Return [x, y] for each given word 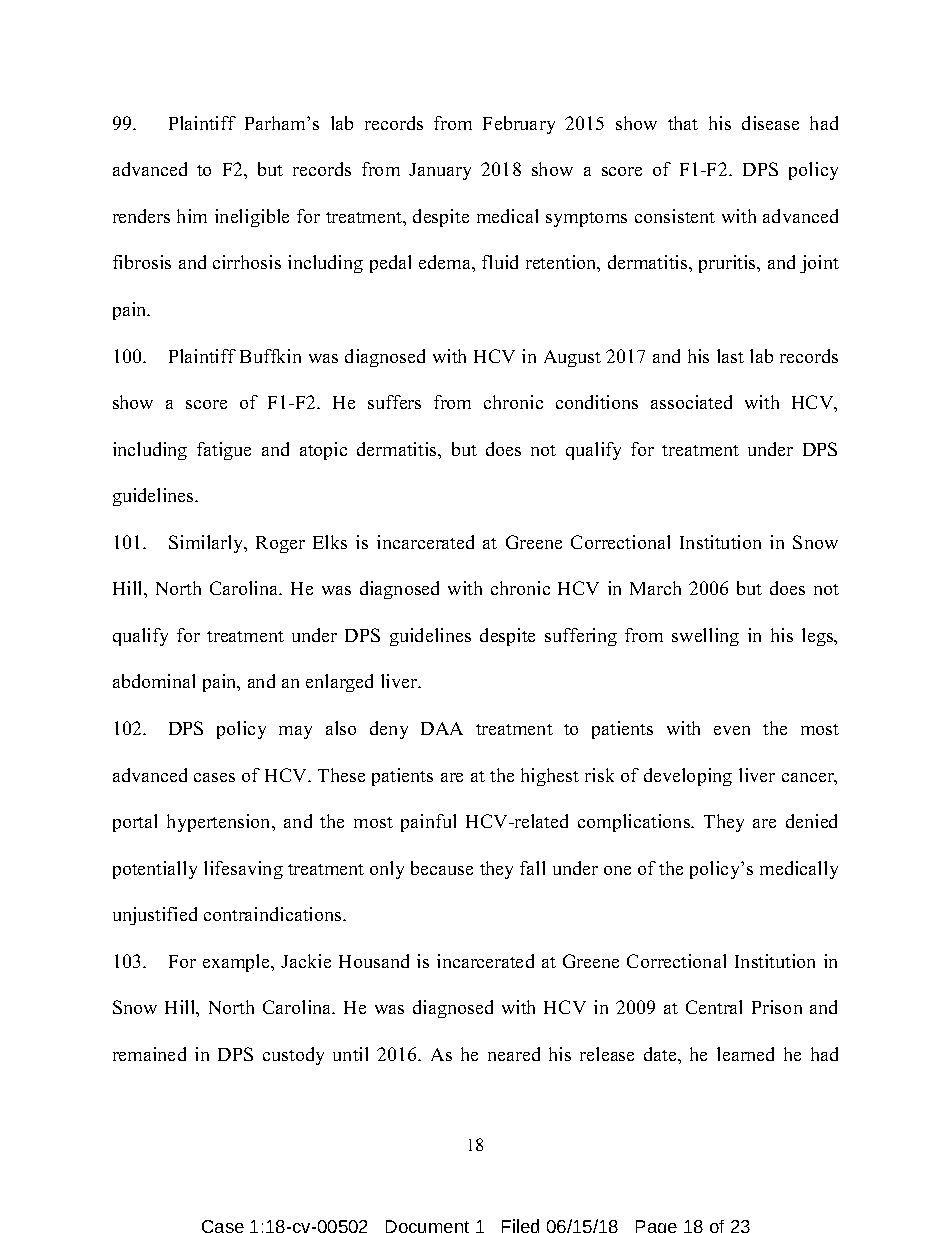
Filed [520, 1226]
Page [656, 1226]
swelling [705, 637]
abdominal [154, 681]
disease [770, 123]
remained [149, 1054]
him [192, 216]
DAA [442, 728]
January [440, 171]
